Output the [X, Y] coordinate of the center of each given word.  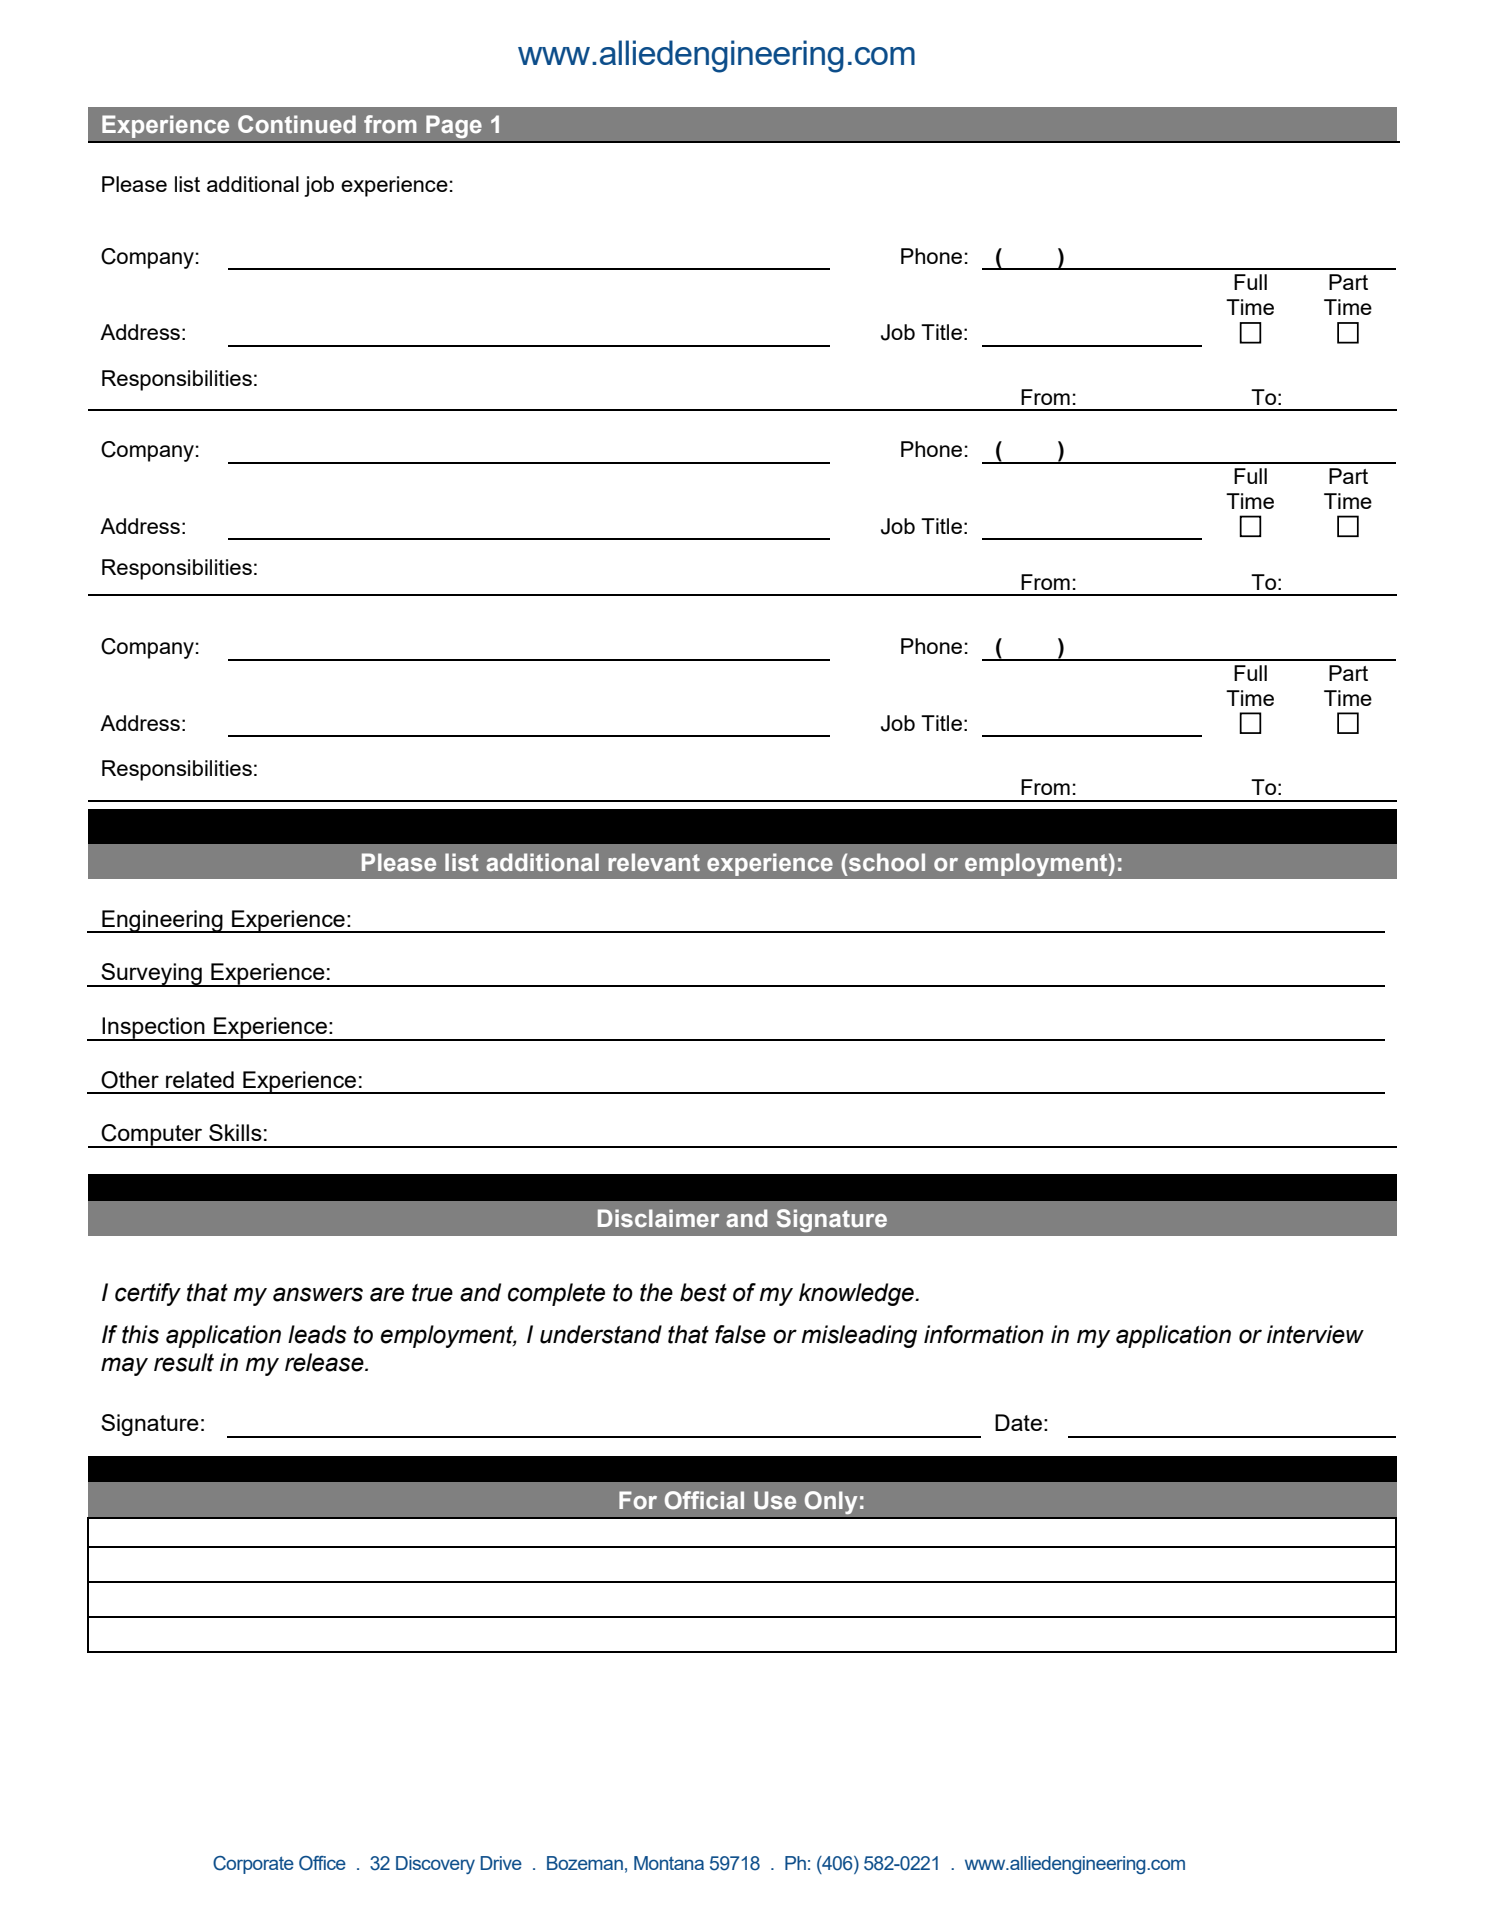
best [703, 1292]
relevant [654, 862]
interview [1315, 1334]
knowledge [857, 1294]
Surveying [151, 975]
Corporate [253, 1865]
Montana [669, 1863]
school [887, 862]
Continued [297, 124]
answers [318, 1294]
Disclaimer [658, 1218]
